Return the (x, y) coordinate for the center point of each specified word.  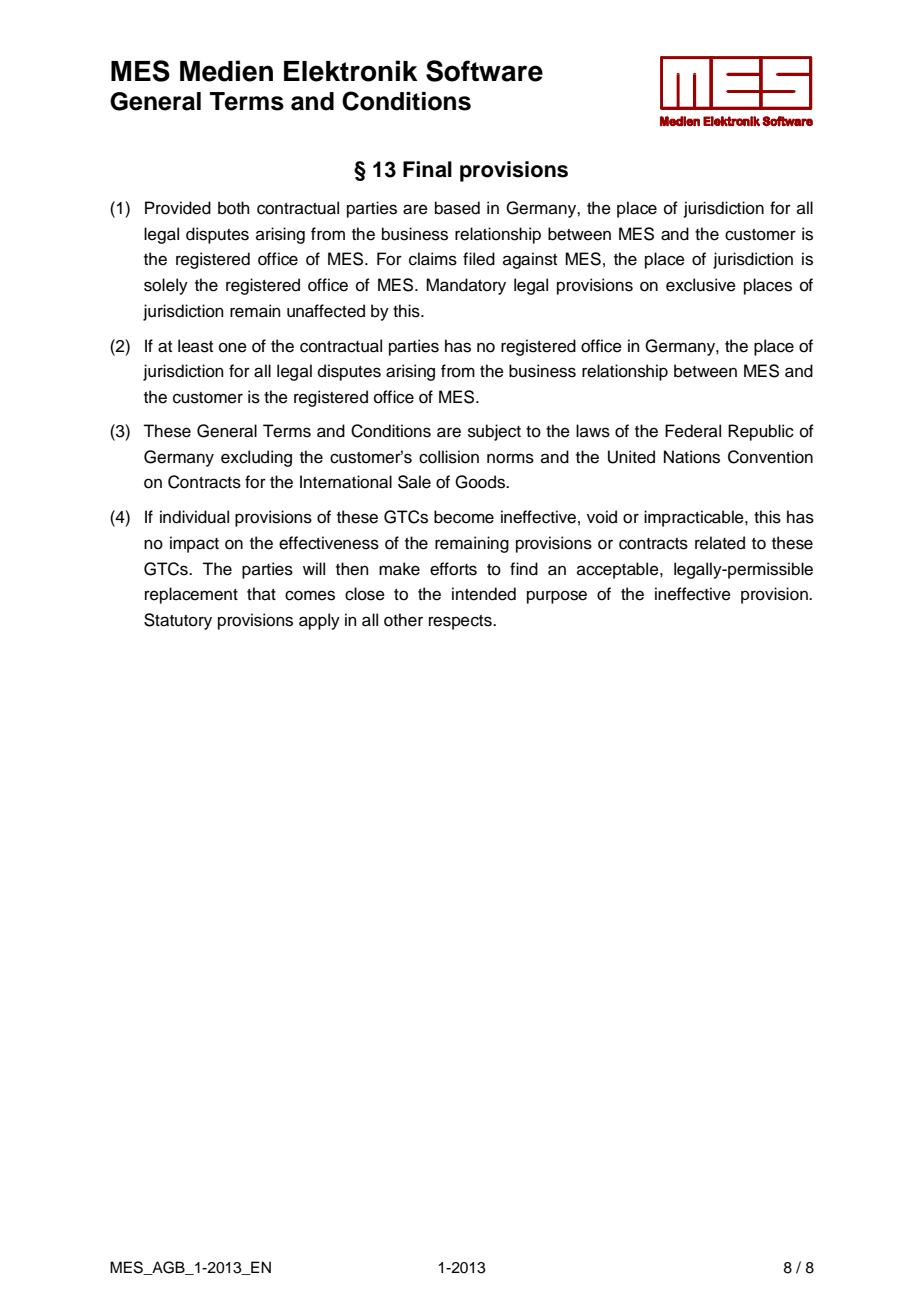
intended (484, 594)
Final (427, 169)
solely (166, 286)
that (261, 593)
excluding (256, 458)
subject (494, 432)
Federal (693, 431)
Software (484, 71)
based (457, 208)
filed (479, 259)
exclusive (701, 285)
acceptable (619, 570)
